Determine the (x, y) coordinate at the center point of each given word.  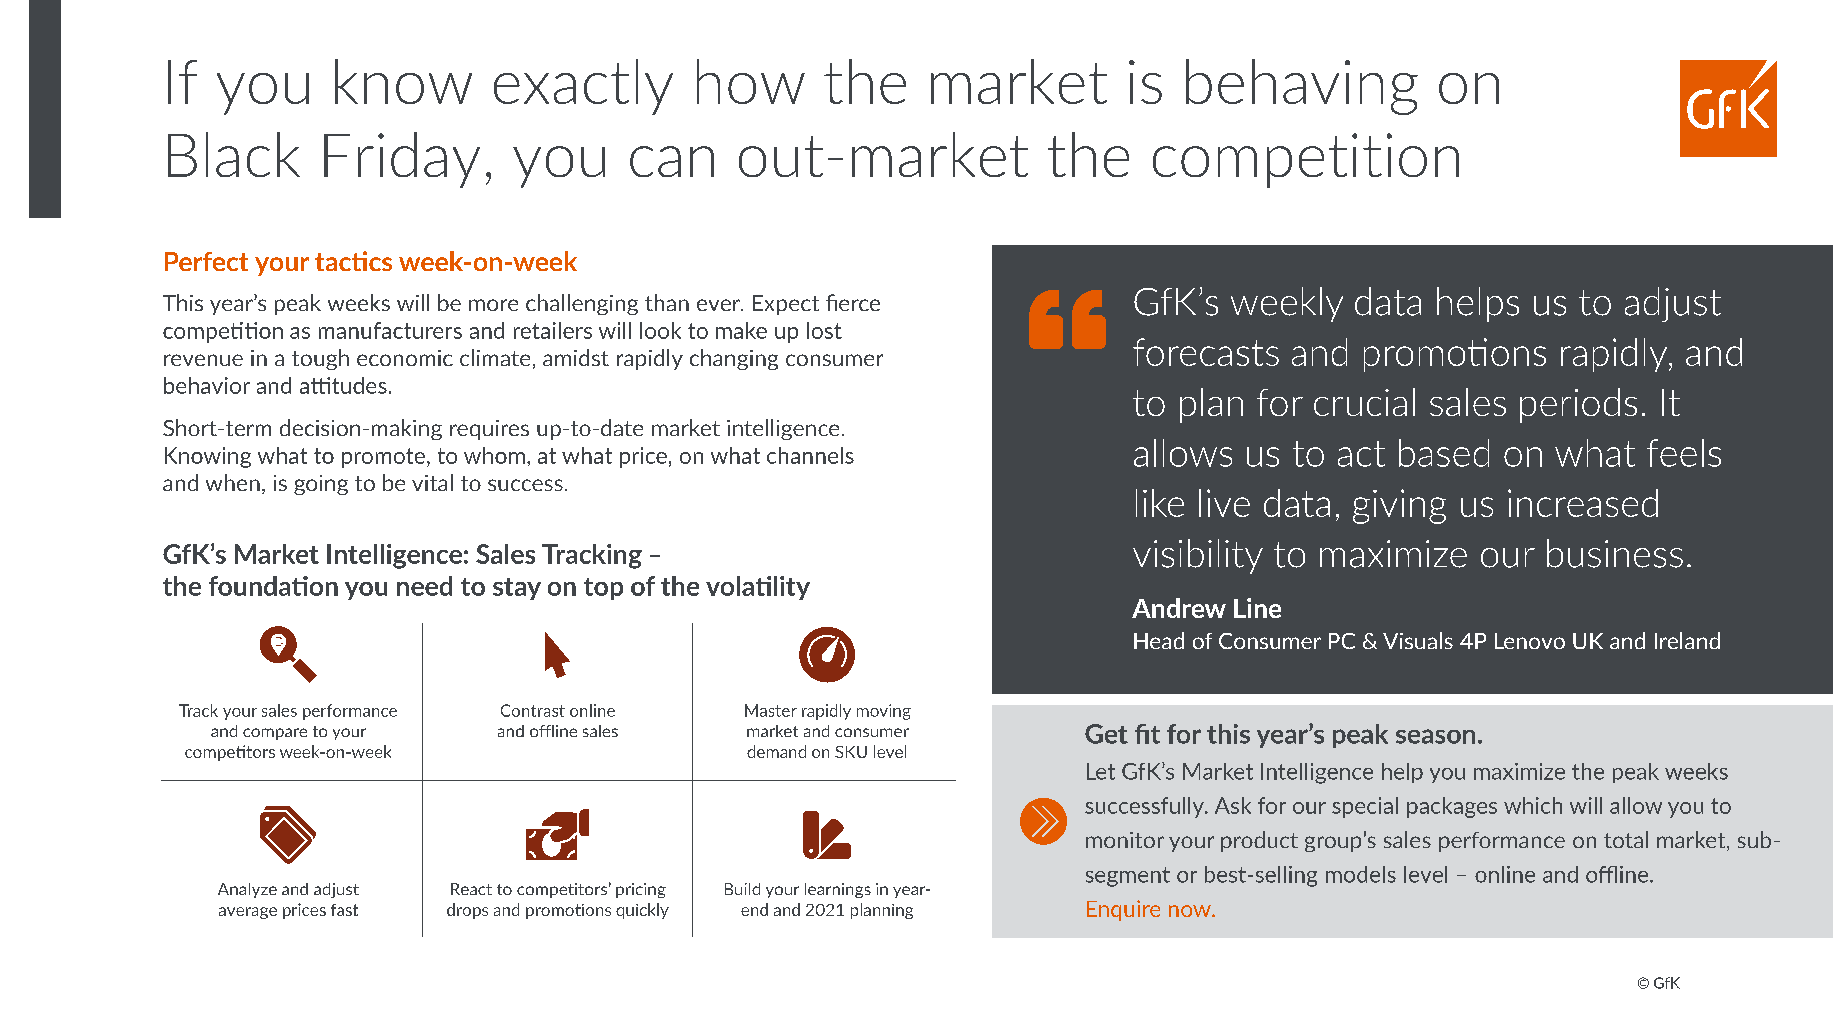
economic (405, 358)
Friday (402, 160)
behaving (1302, 87)
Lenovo (1530, 641)
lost (824, 330)
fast (344, 910)
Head (1159, 640)
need (424, 586)
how (751, 81)
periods (1578, 405)
